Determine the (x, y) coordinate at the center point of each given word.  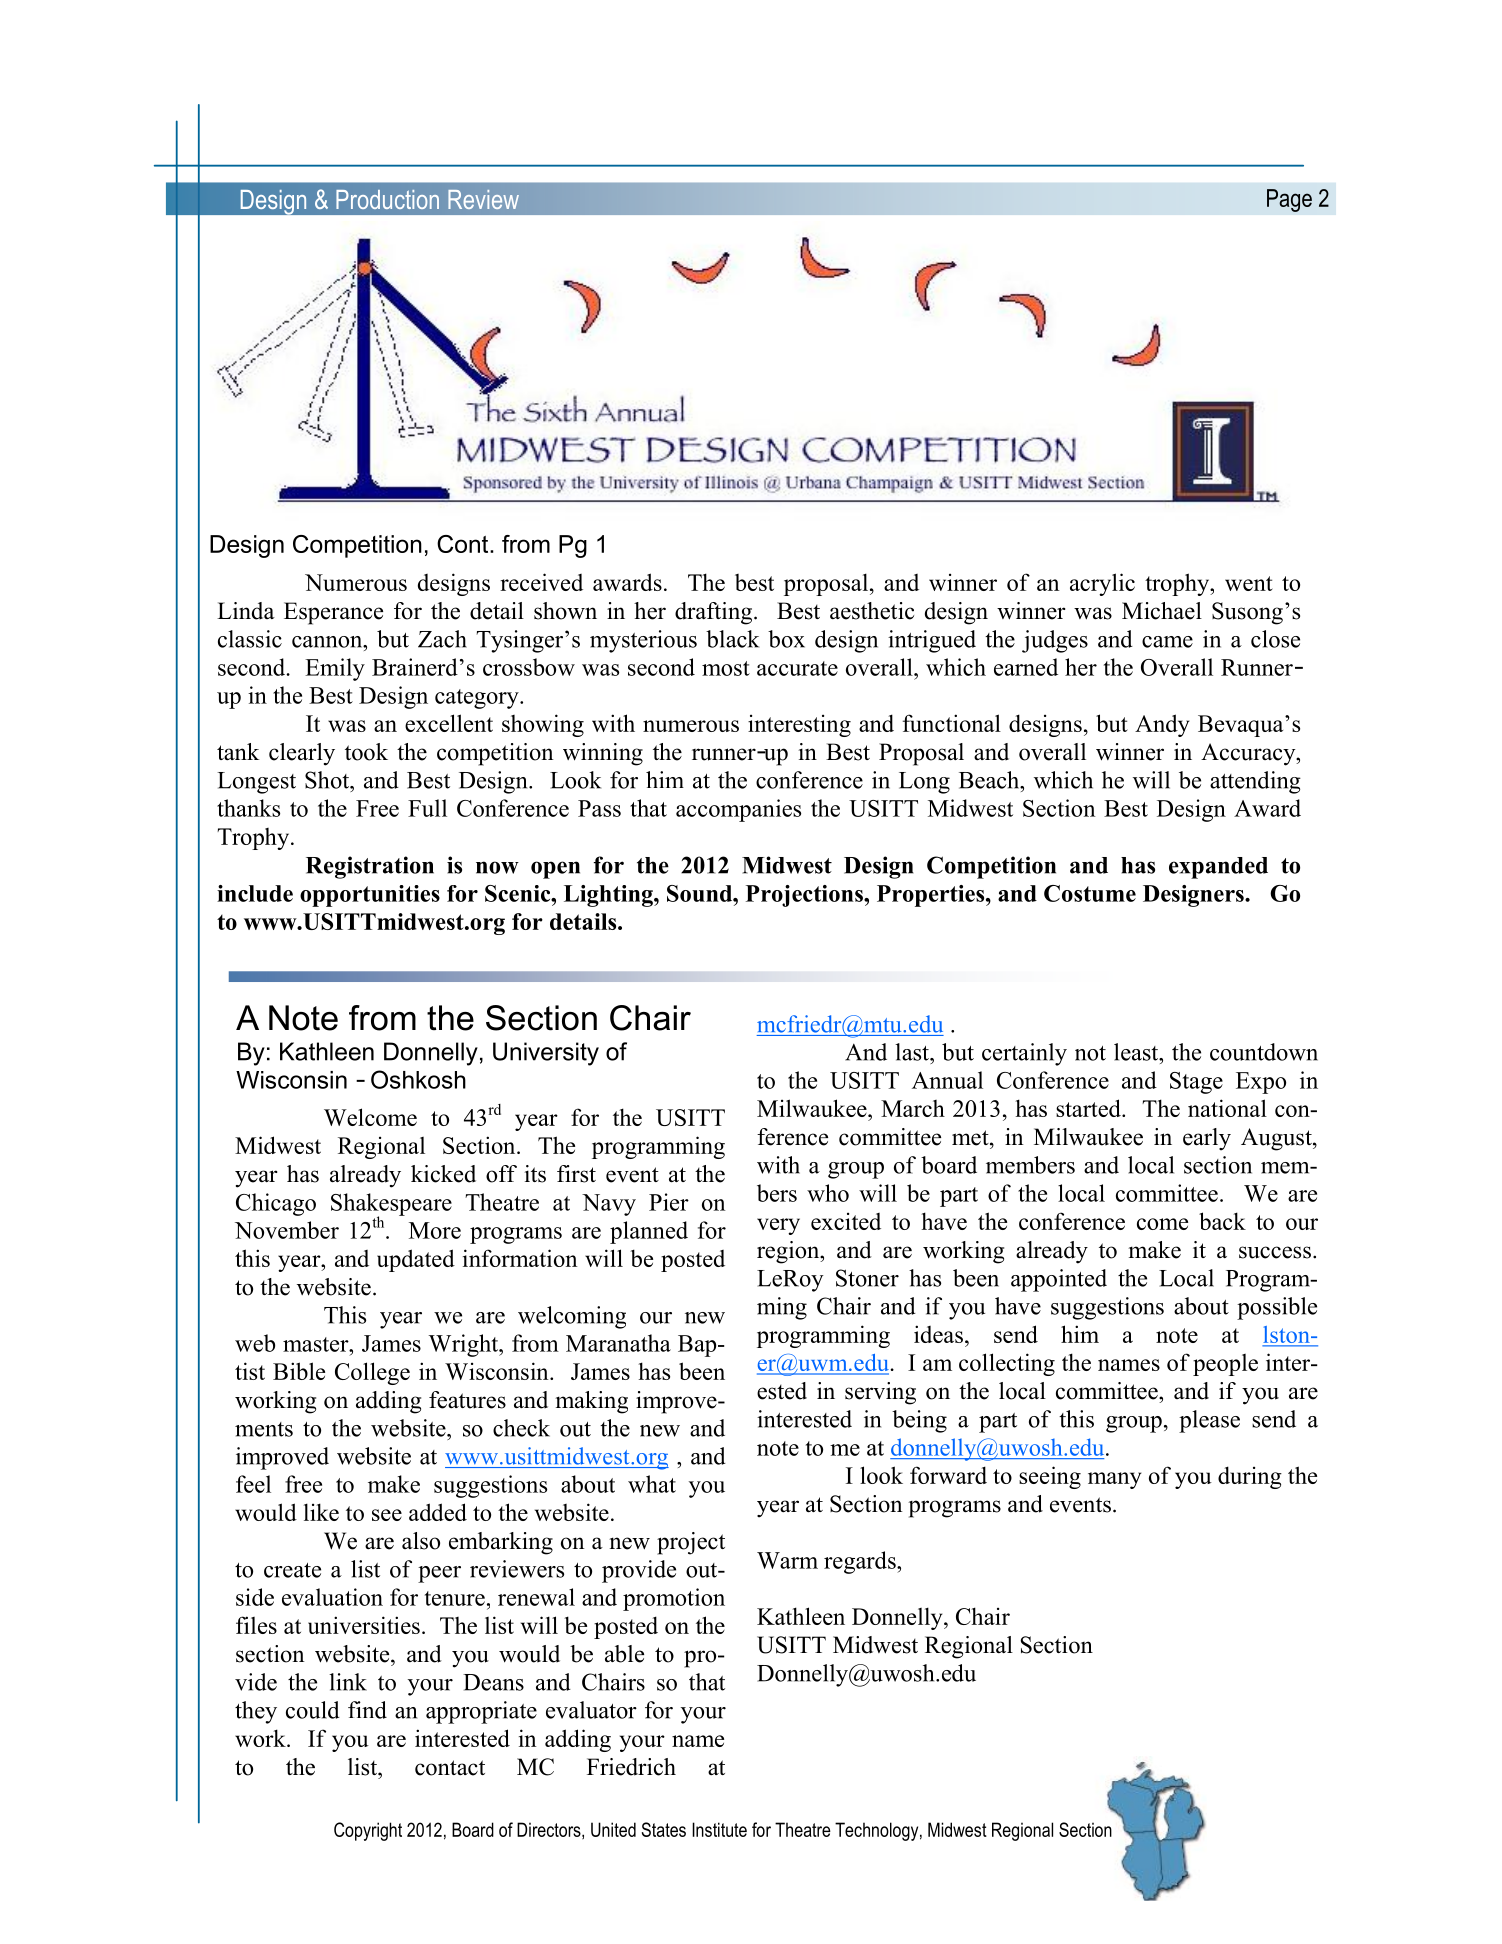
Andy (1162, 725)
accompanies (738, 810)
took (366, 752)
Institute (719, 1829)
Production (387, 199)
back (1222, 1221)
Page (1289, 200)
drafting (715, 613)
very (778, 1226)
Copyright (368, 1831)
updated (416, 1260)
